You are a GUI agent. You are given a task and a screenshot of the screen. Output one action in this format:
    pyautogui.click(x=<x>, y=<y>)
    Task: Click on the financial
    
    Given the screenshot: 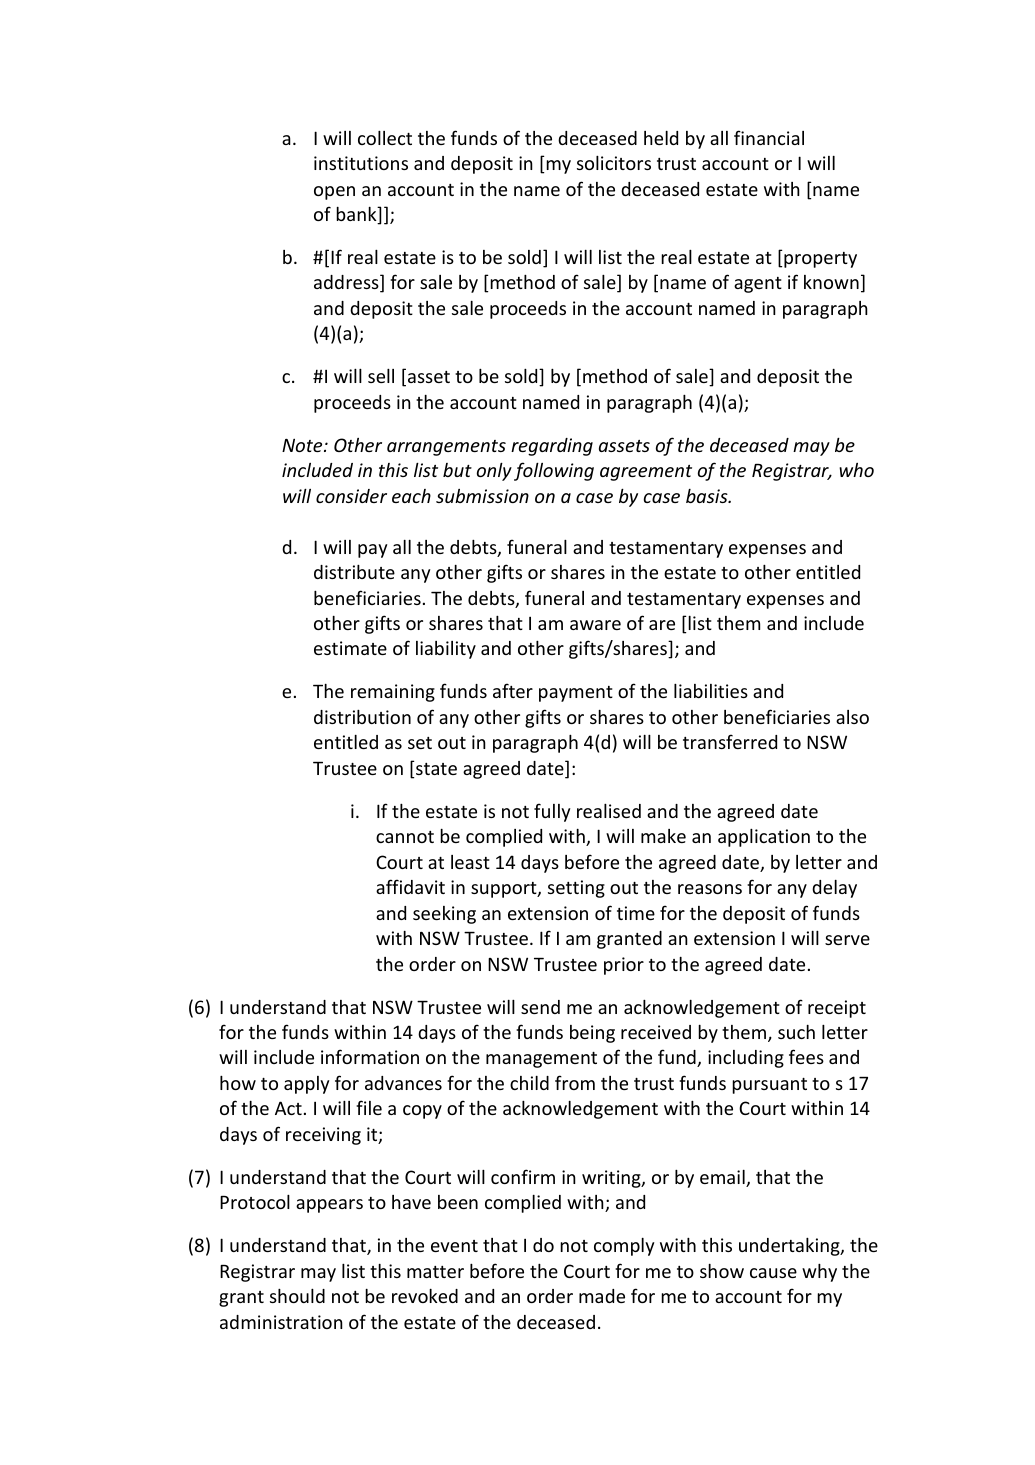 What is the action you would take?
    pyautogui.click(x=769, y=137)
